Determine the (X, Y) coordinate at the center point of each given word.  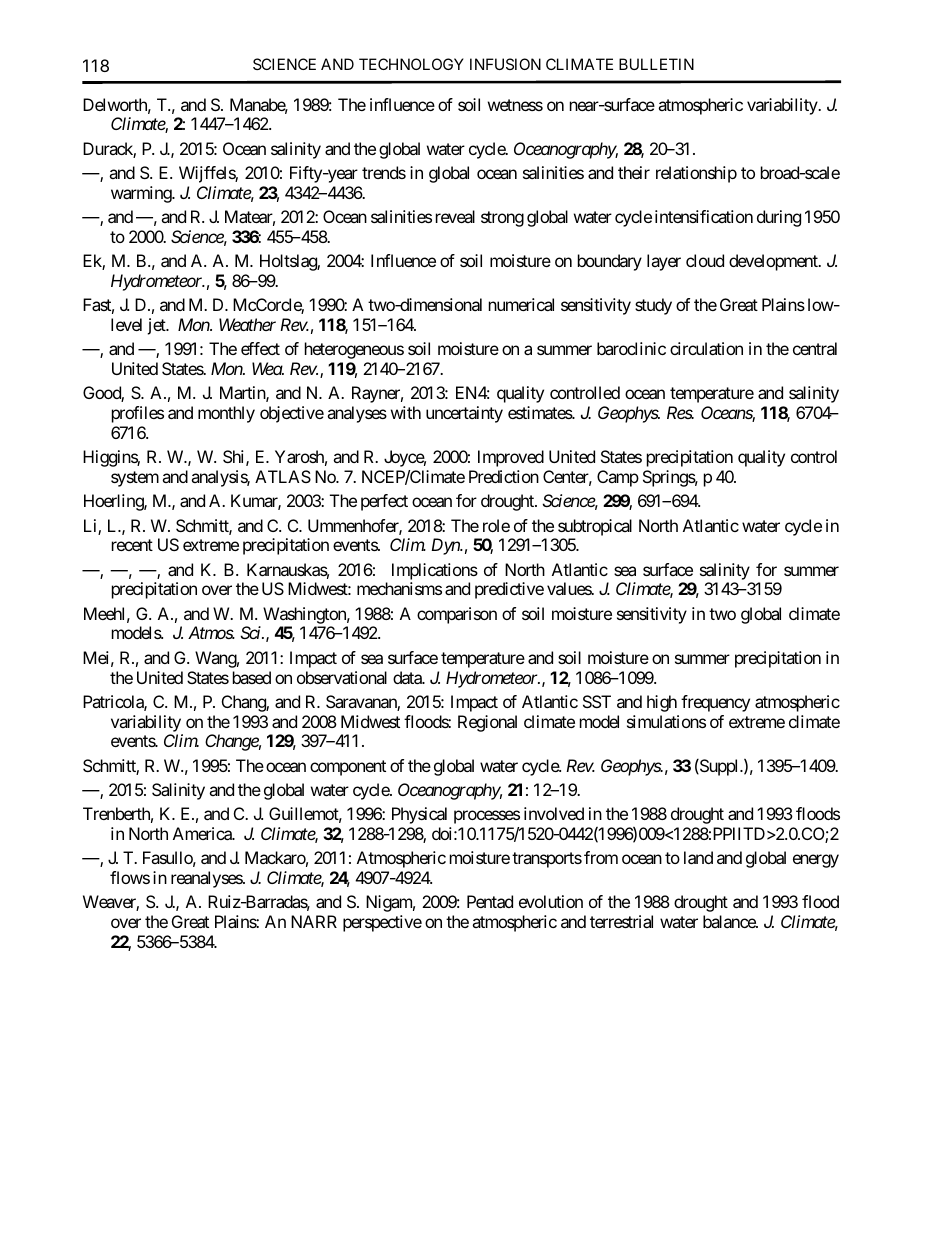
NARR (314, 921)
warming (142, 194)
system (135, 479)
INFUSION (505, 64)
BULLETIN (656, 64)
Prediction (504, 476)
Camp (618, 478)
